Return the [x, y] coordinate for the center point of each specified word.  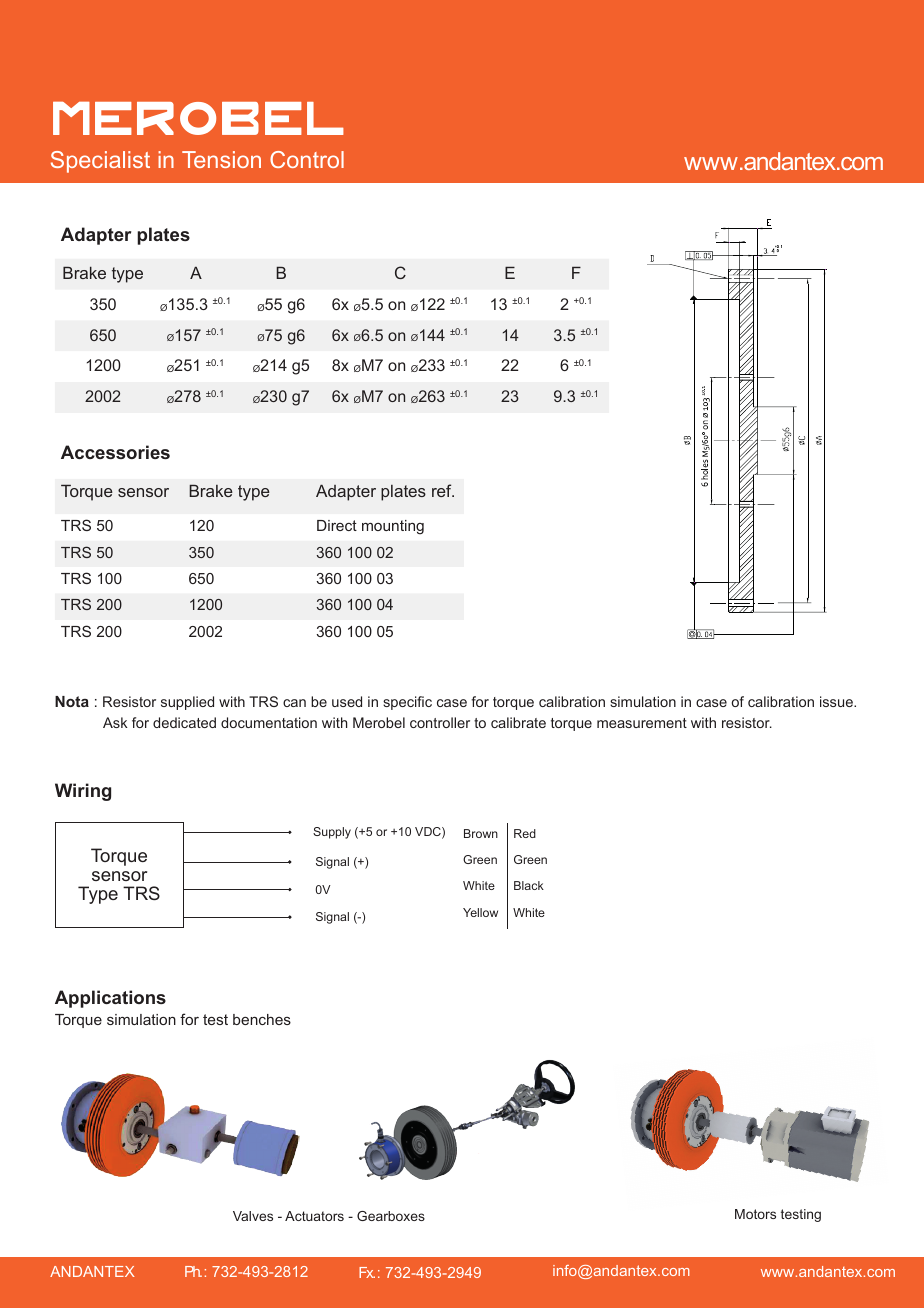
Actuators [314, 1216]
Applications [110, 999]
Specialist [100, 162]
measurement [642, 723]
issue [837, 701]
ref [443, 490]
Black [529, 885]
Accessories [115, 452]
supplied [187, 703]
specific [407, 703]
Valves [253, 1216]
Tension [221, 159]
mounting [393, 527]
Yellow [480, 912]
